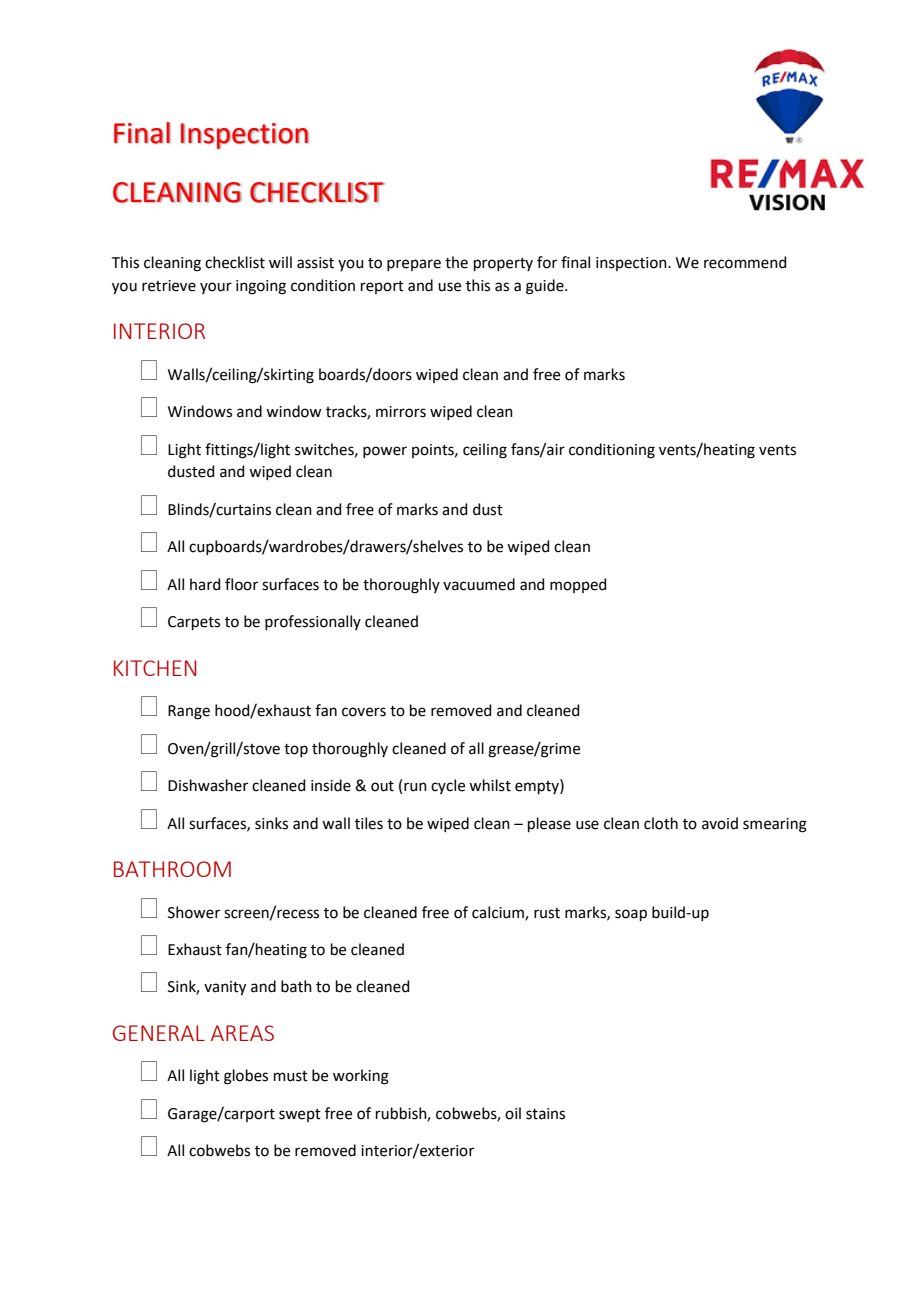  What do you see at coordinates (631, 915) in the image?
I see `soap` at bounding box center [631, 915].
